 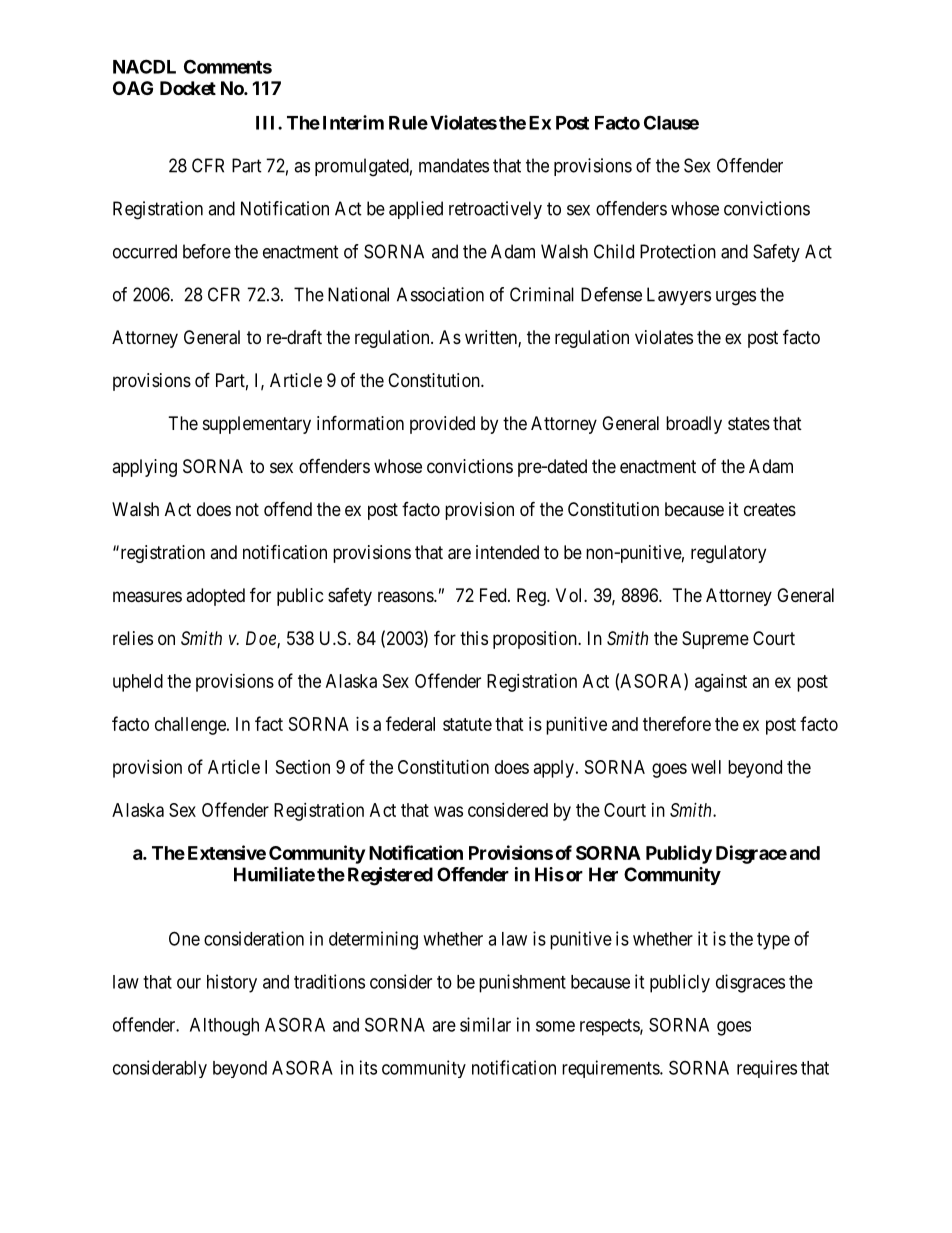 What do you see at coordinates (440, 294) in the page?
I see `Association` at bounding box center [440, 294].
